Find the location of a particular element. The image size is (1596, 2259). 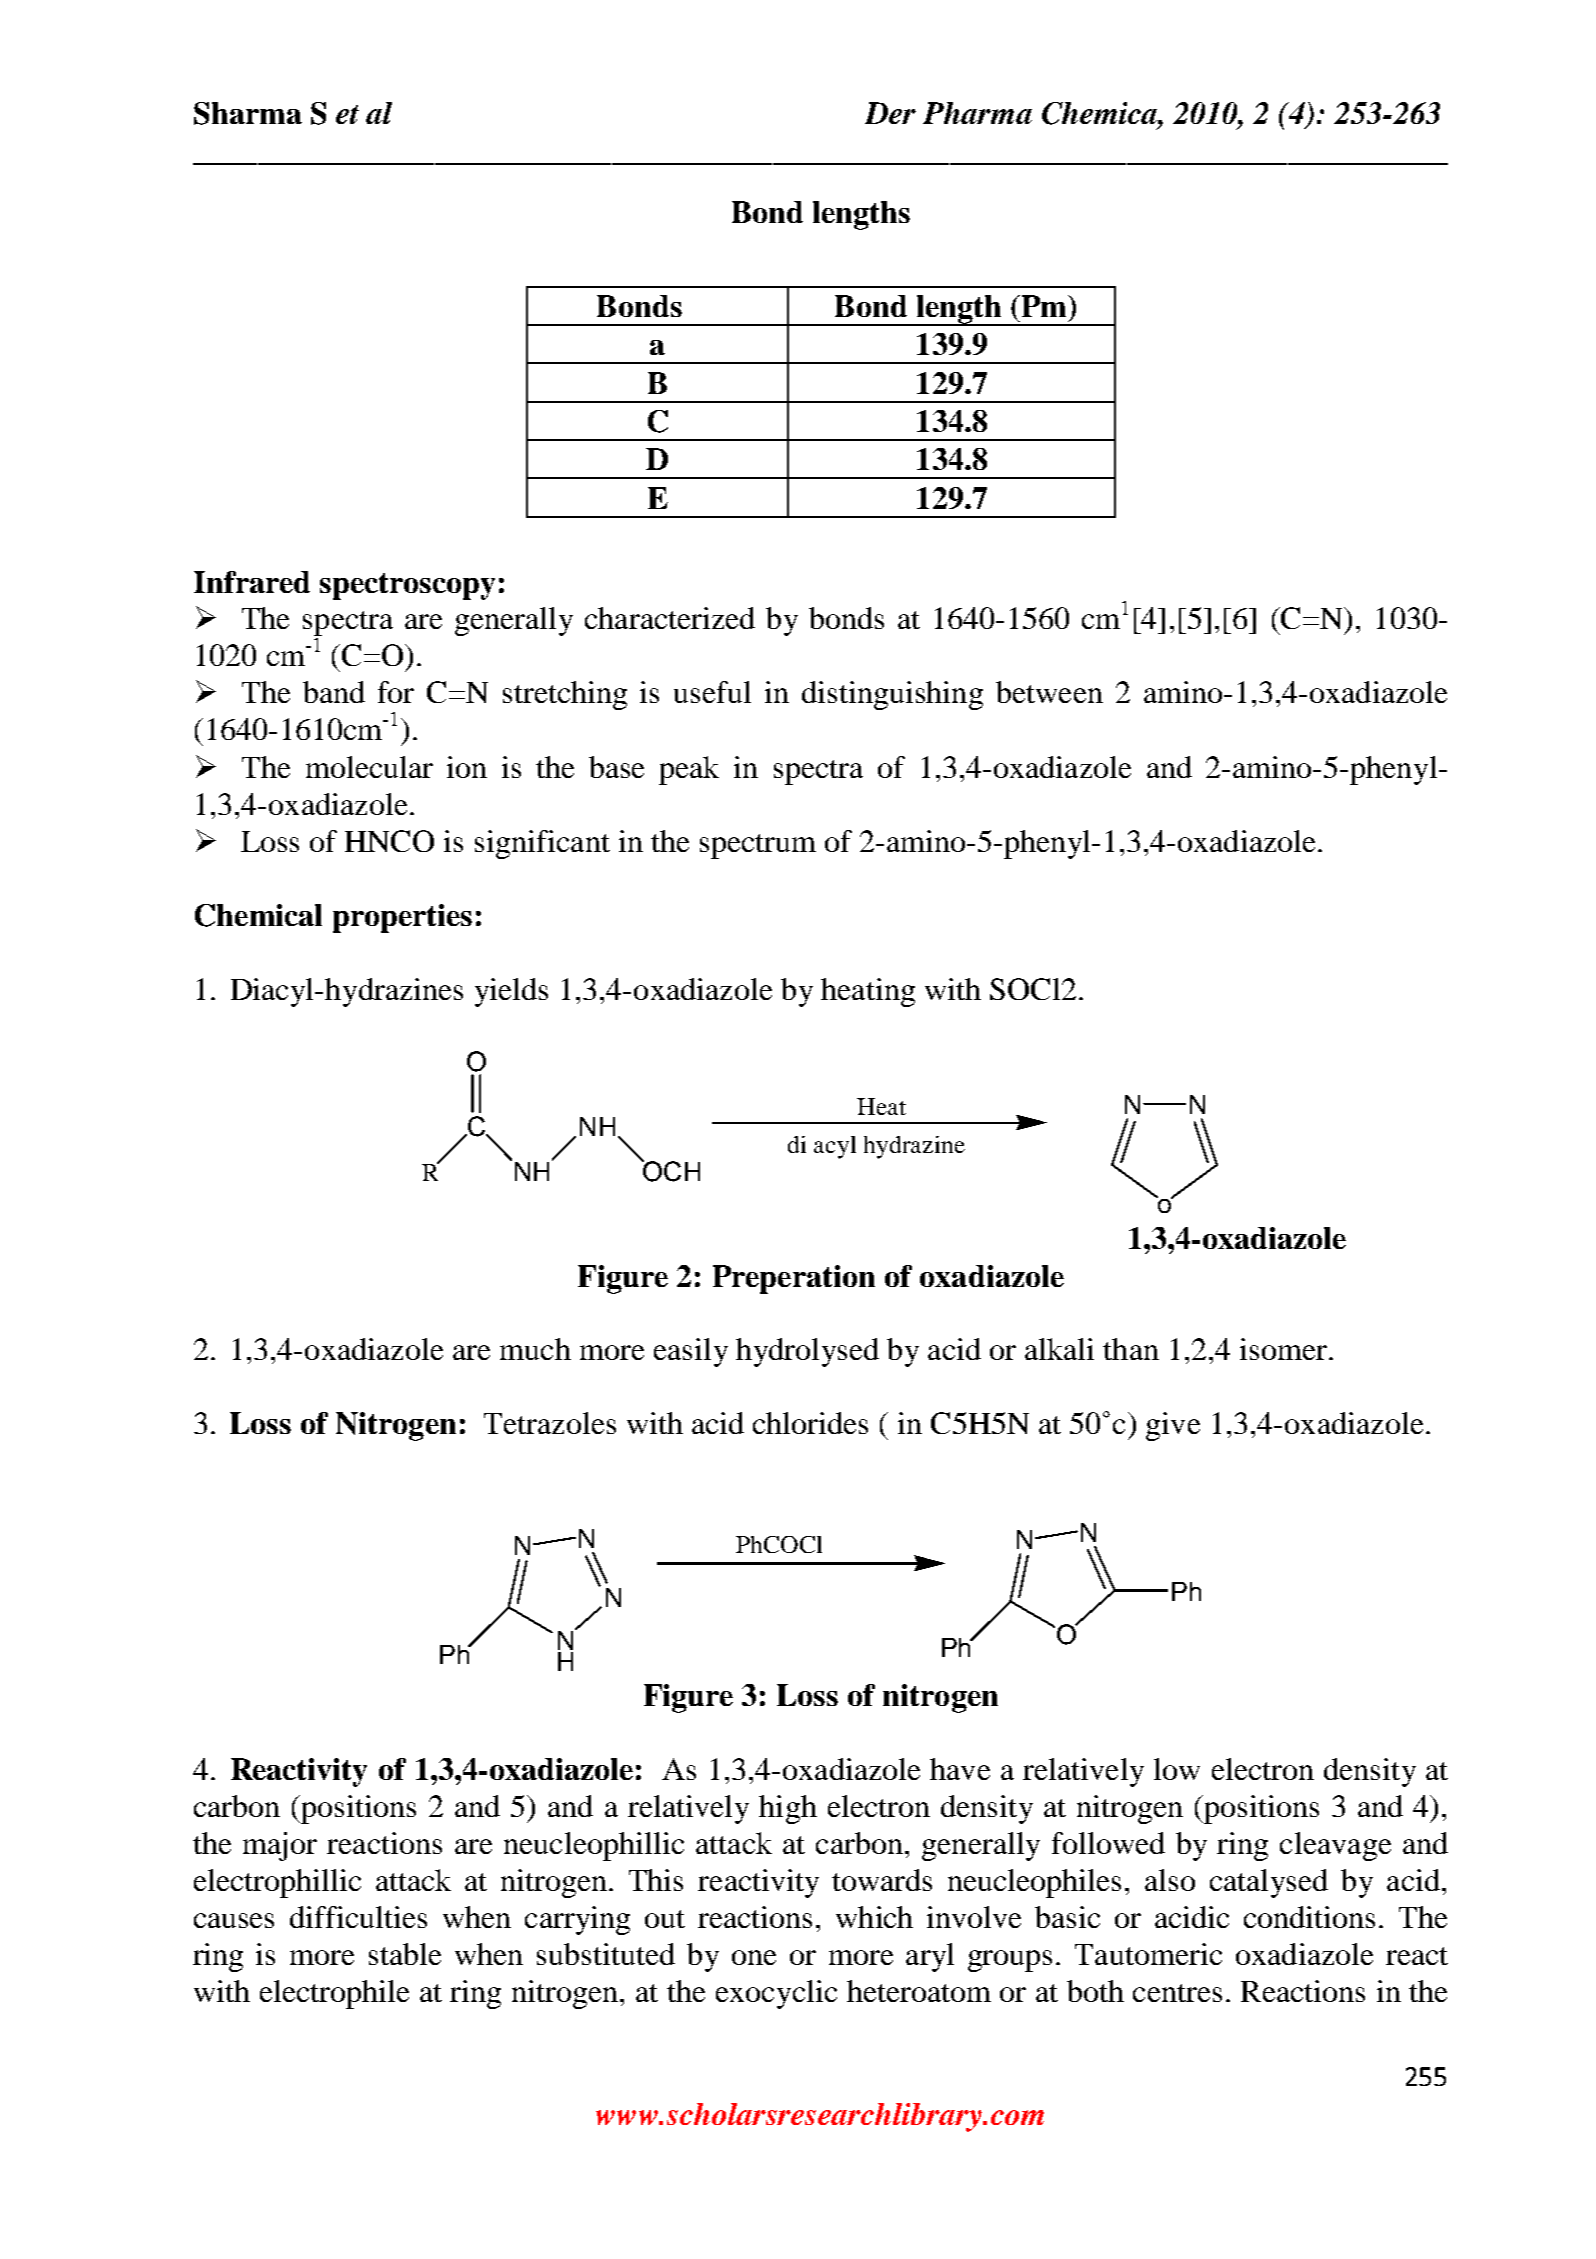

Pharma is located at coordinates (977, 113).
